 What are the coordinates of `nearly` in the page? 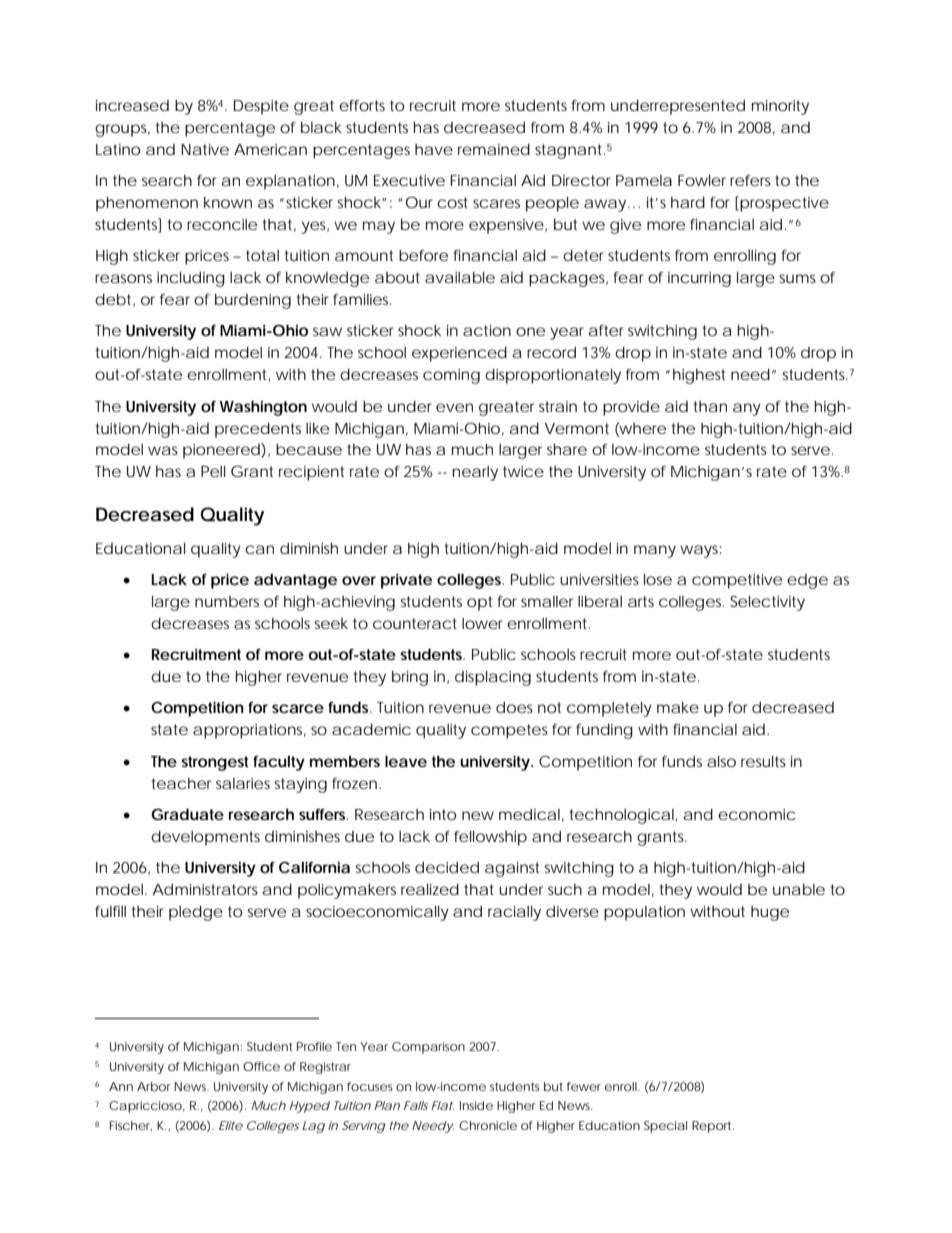 It's located at (475, 473).
